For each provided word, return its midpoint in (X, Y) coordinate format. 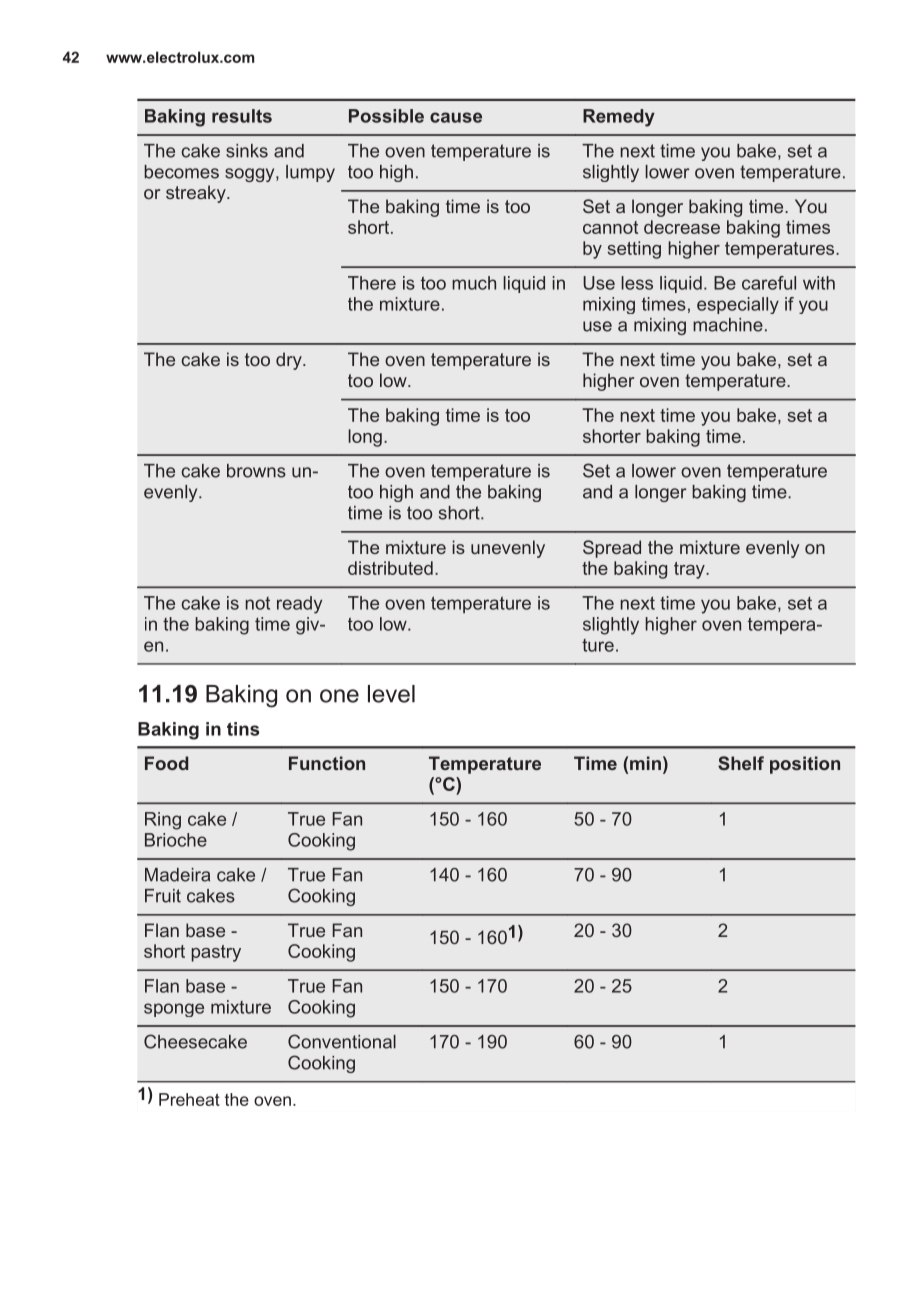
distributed (390, 568)
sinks (247, 151)
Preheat (189, 1099)
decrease (682, 227)
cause (456, 117)
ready (299, 605)
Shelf (741, 763)
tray (690, 570)
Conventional (342, 1041)
